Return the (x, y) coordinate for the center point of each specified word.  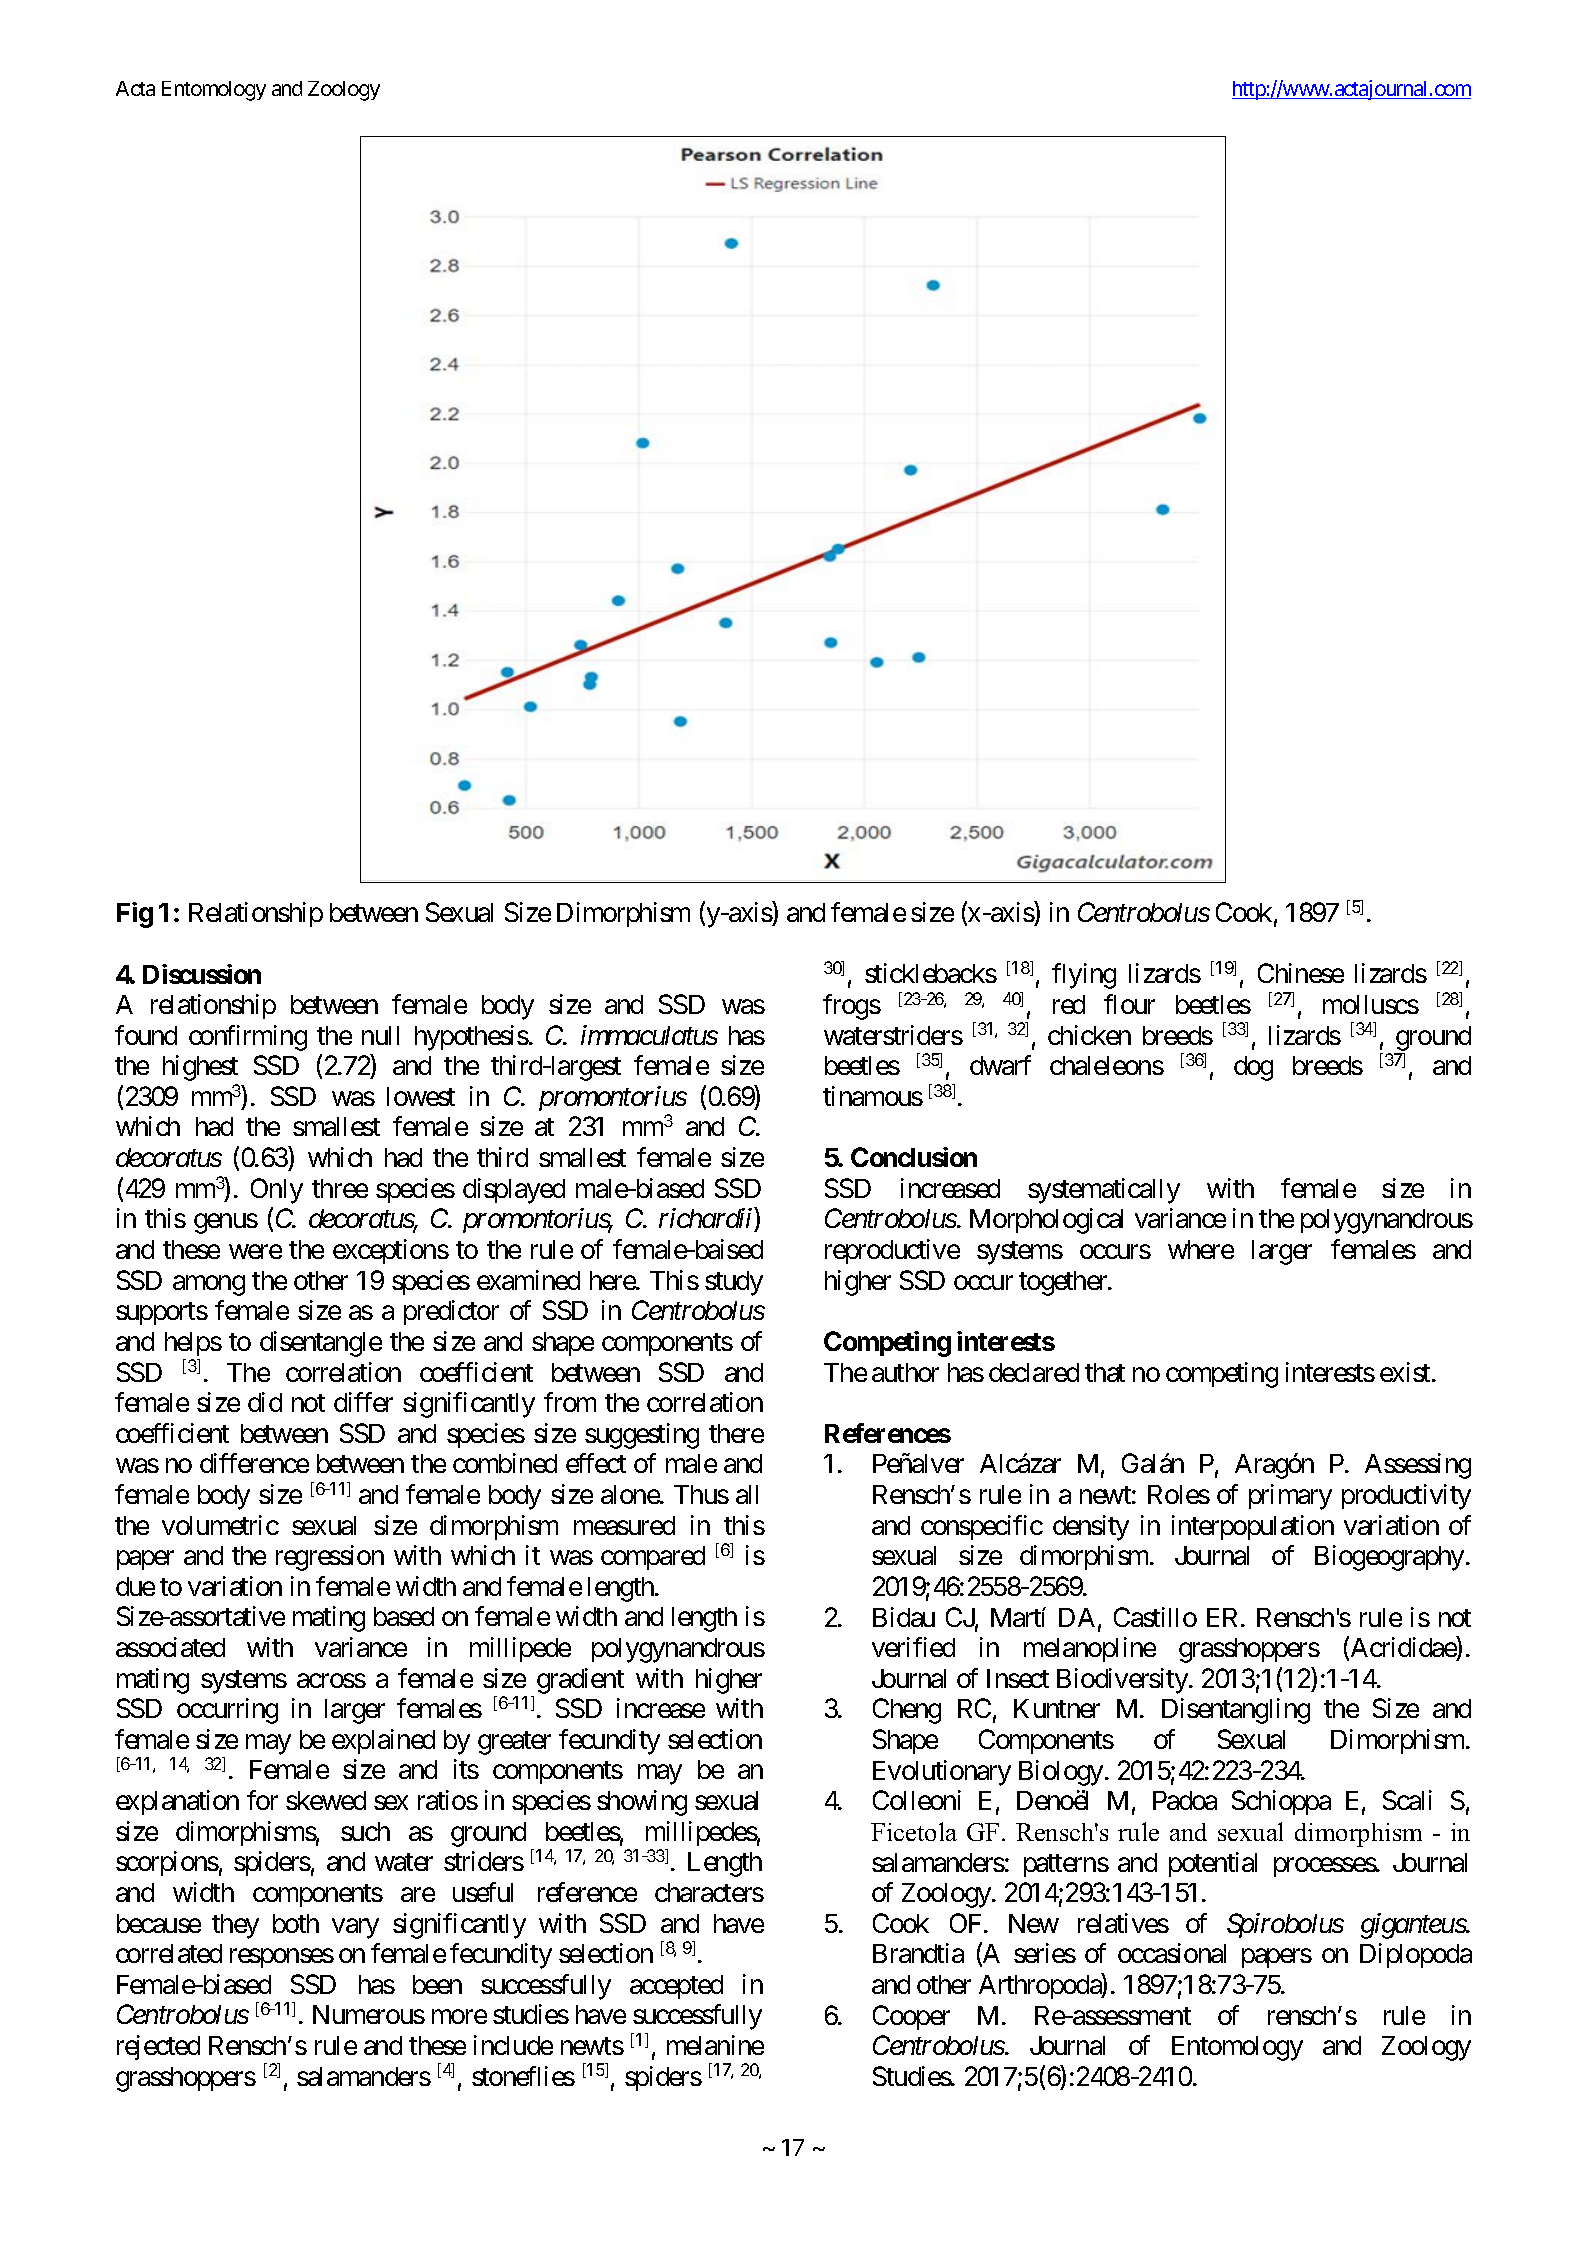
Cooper (911, 2017)
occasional (1172, 1953)
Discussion (202, 974)
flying (1084, 976)
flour (1129, 1004)
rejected (158, 2047)
